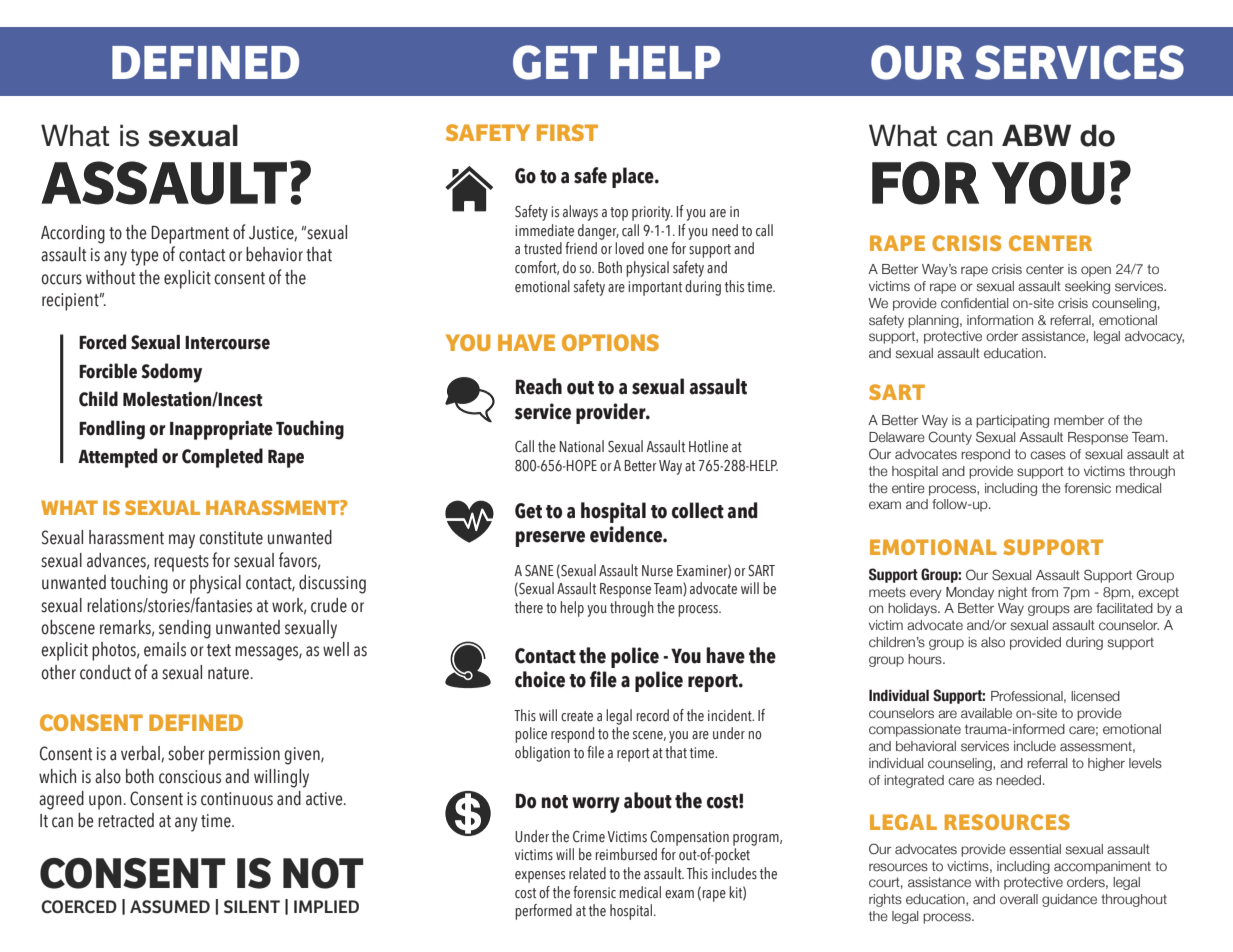 The image size is (1233, 952). What do you see at coordinates (634, 177) in the screenshot?
I see `place` at bounding box center [634, 177].
